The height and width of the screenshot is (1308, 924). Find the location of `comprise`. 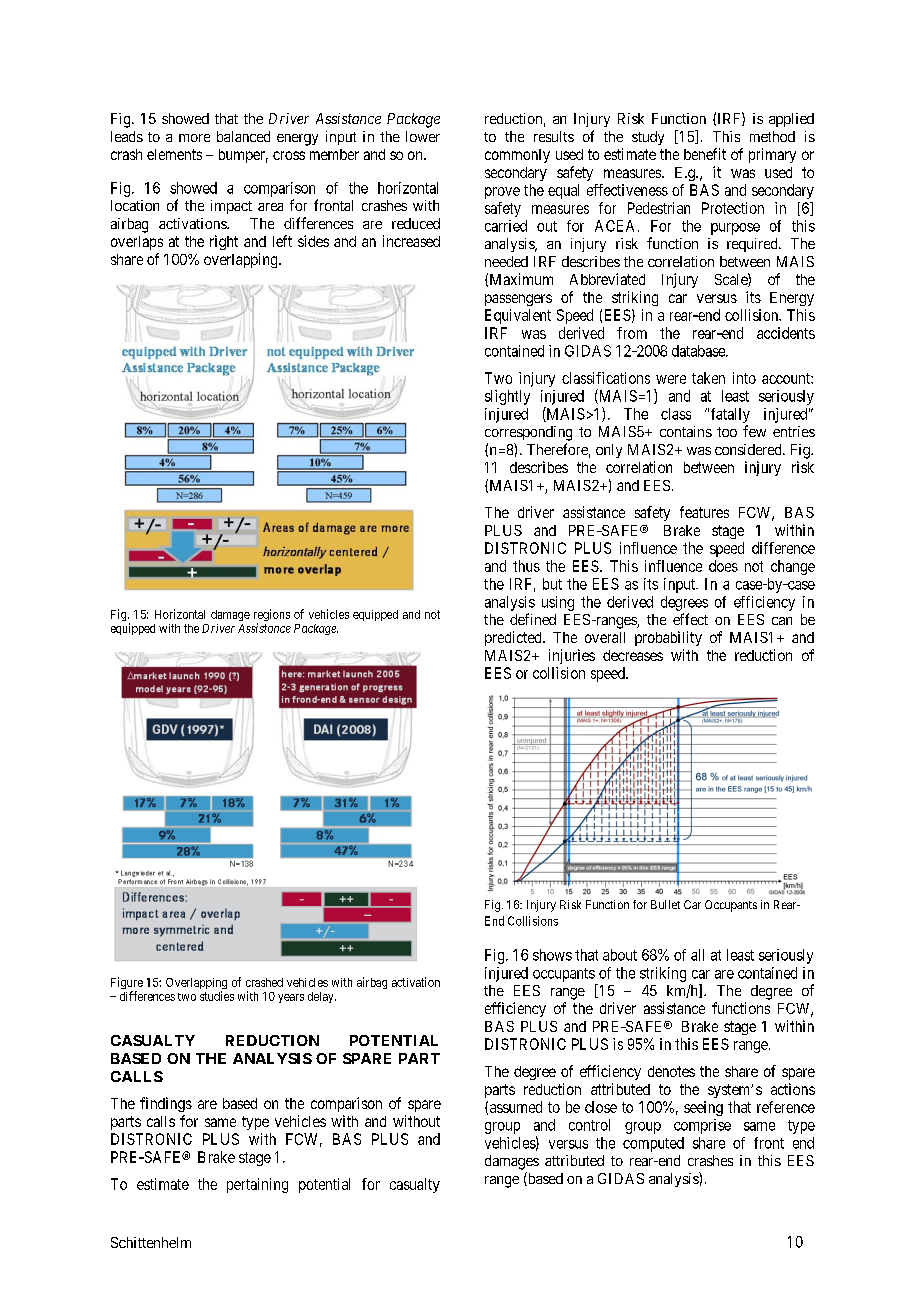

comprise is located at coordinates (702, 1126).
